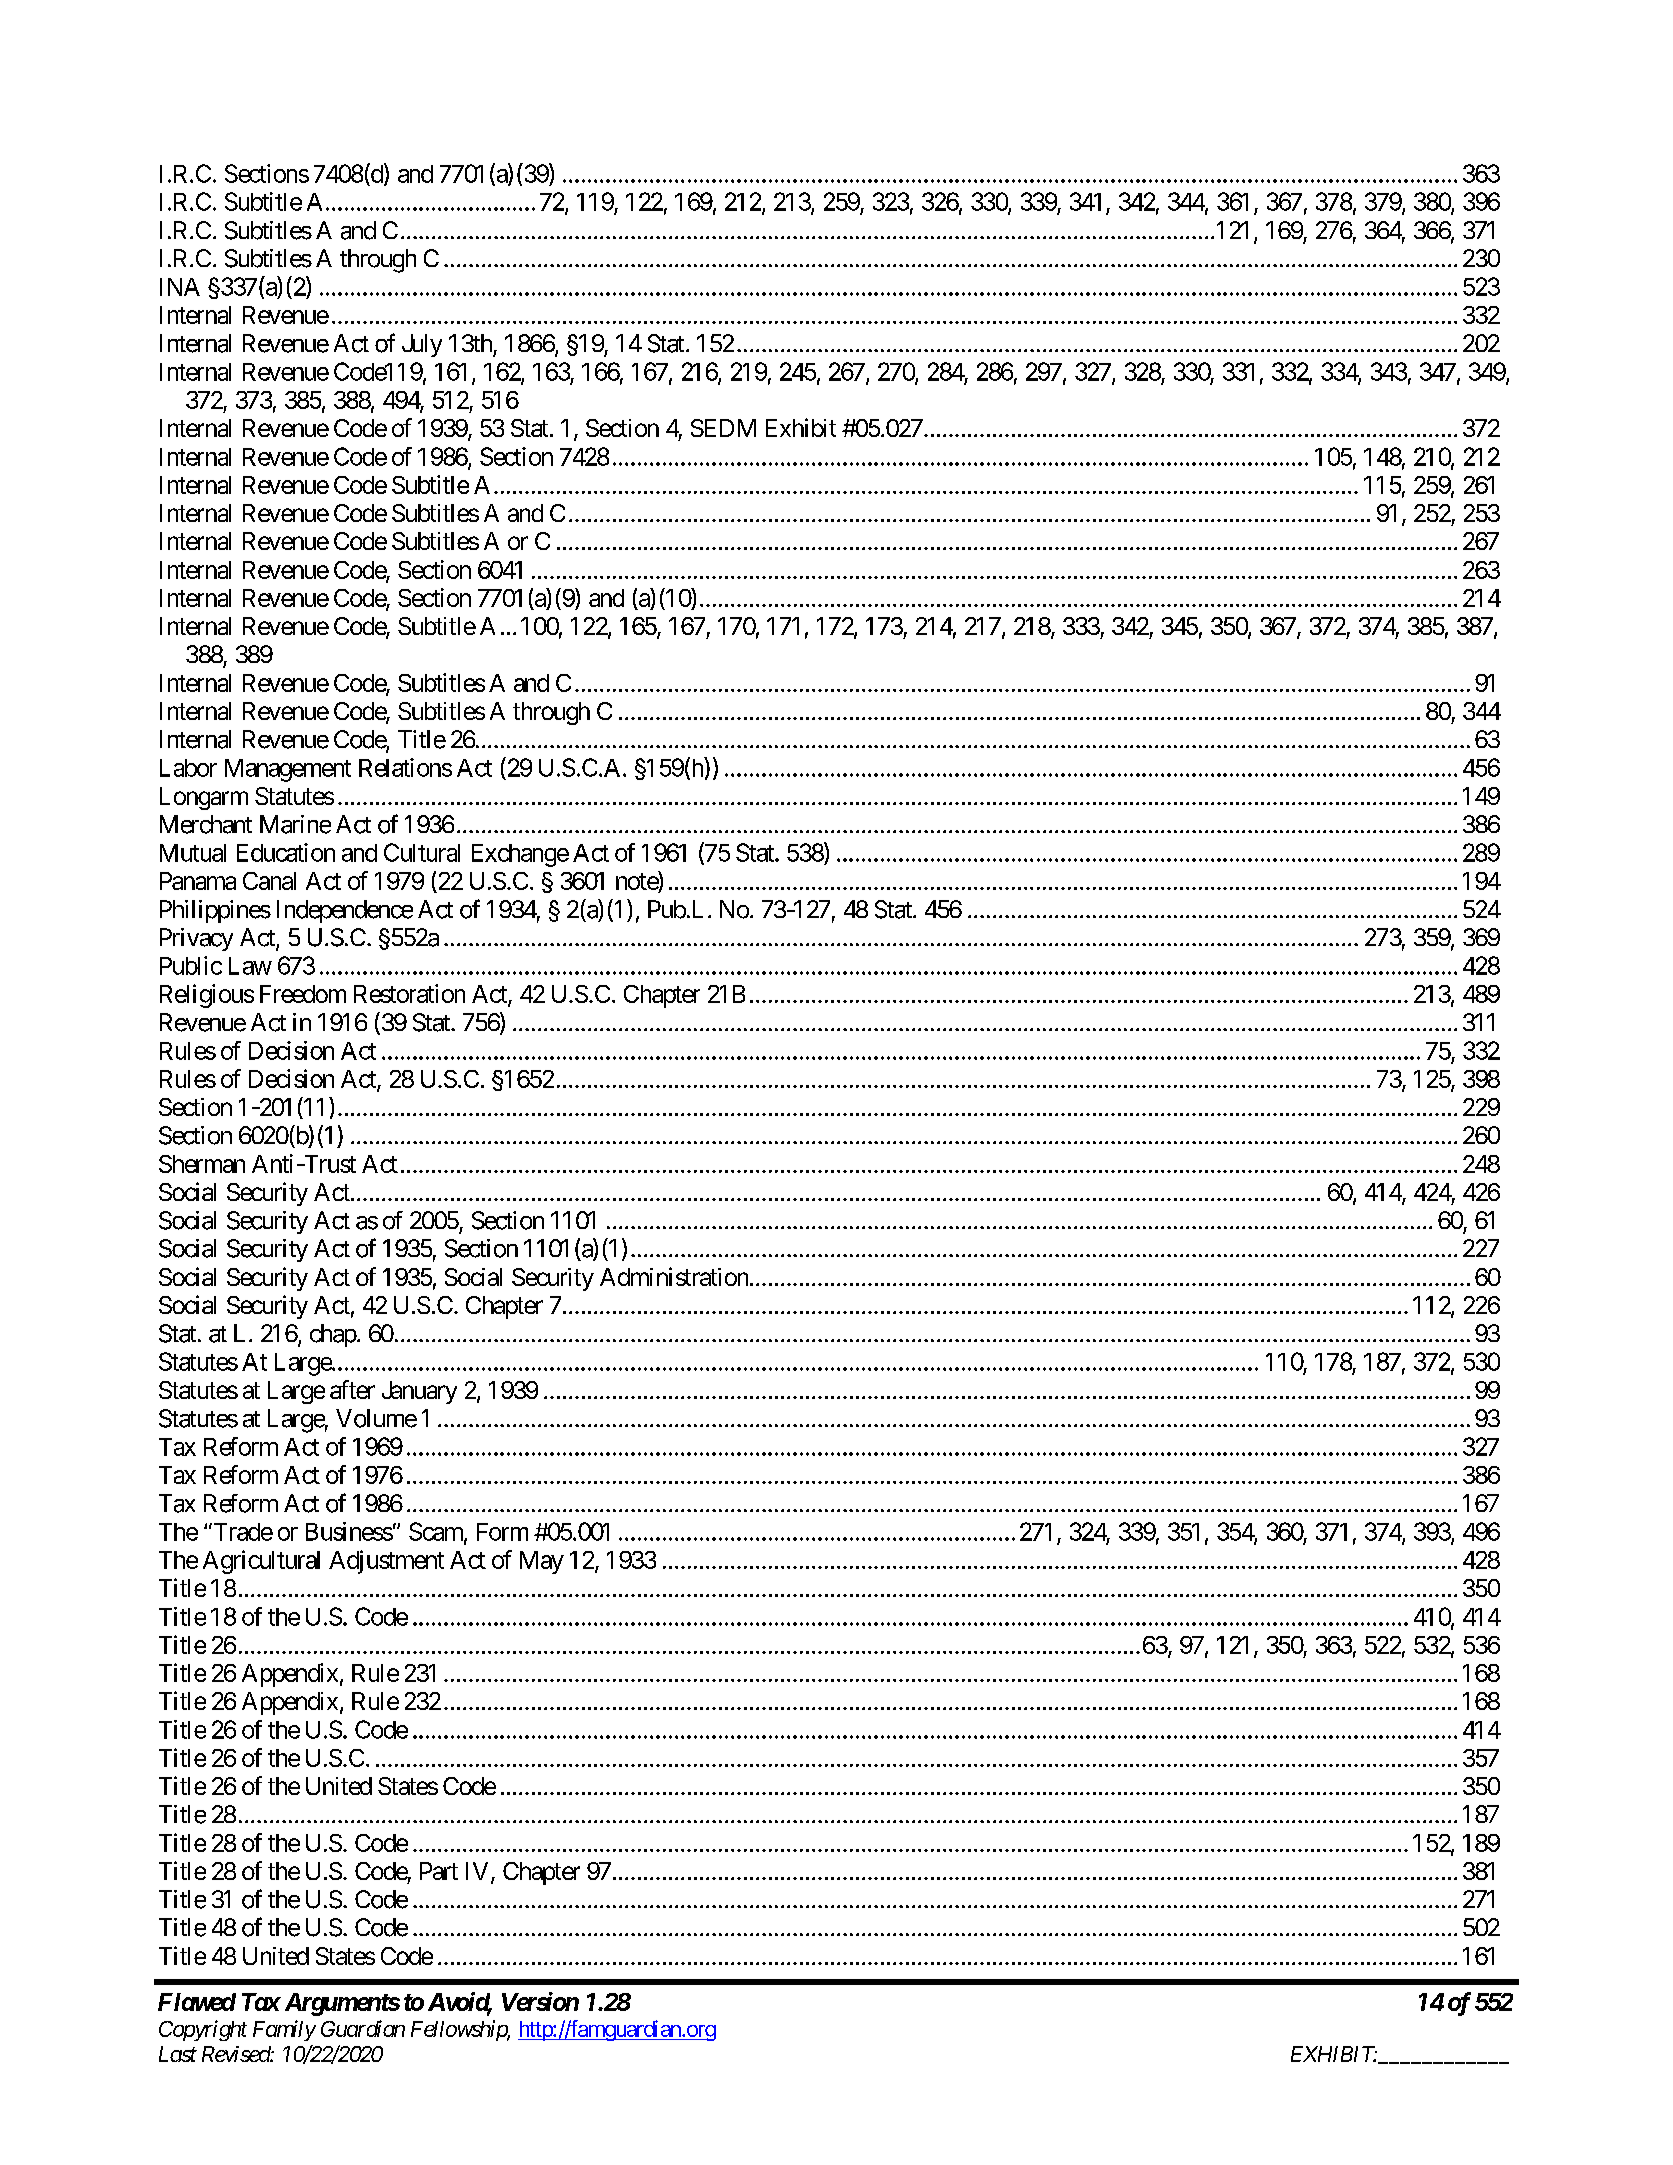  What do you see at coordinates (439, 1871) in the screenshot?
I see `Part` at bounding box center [439, 1871].
